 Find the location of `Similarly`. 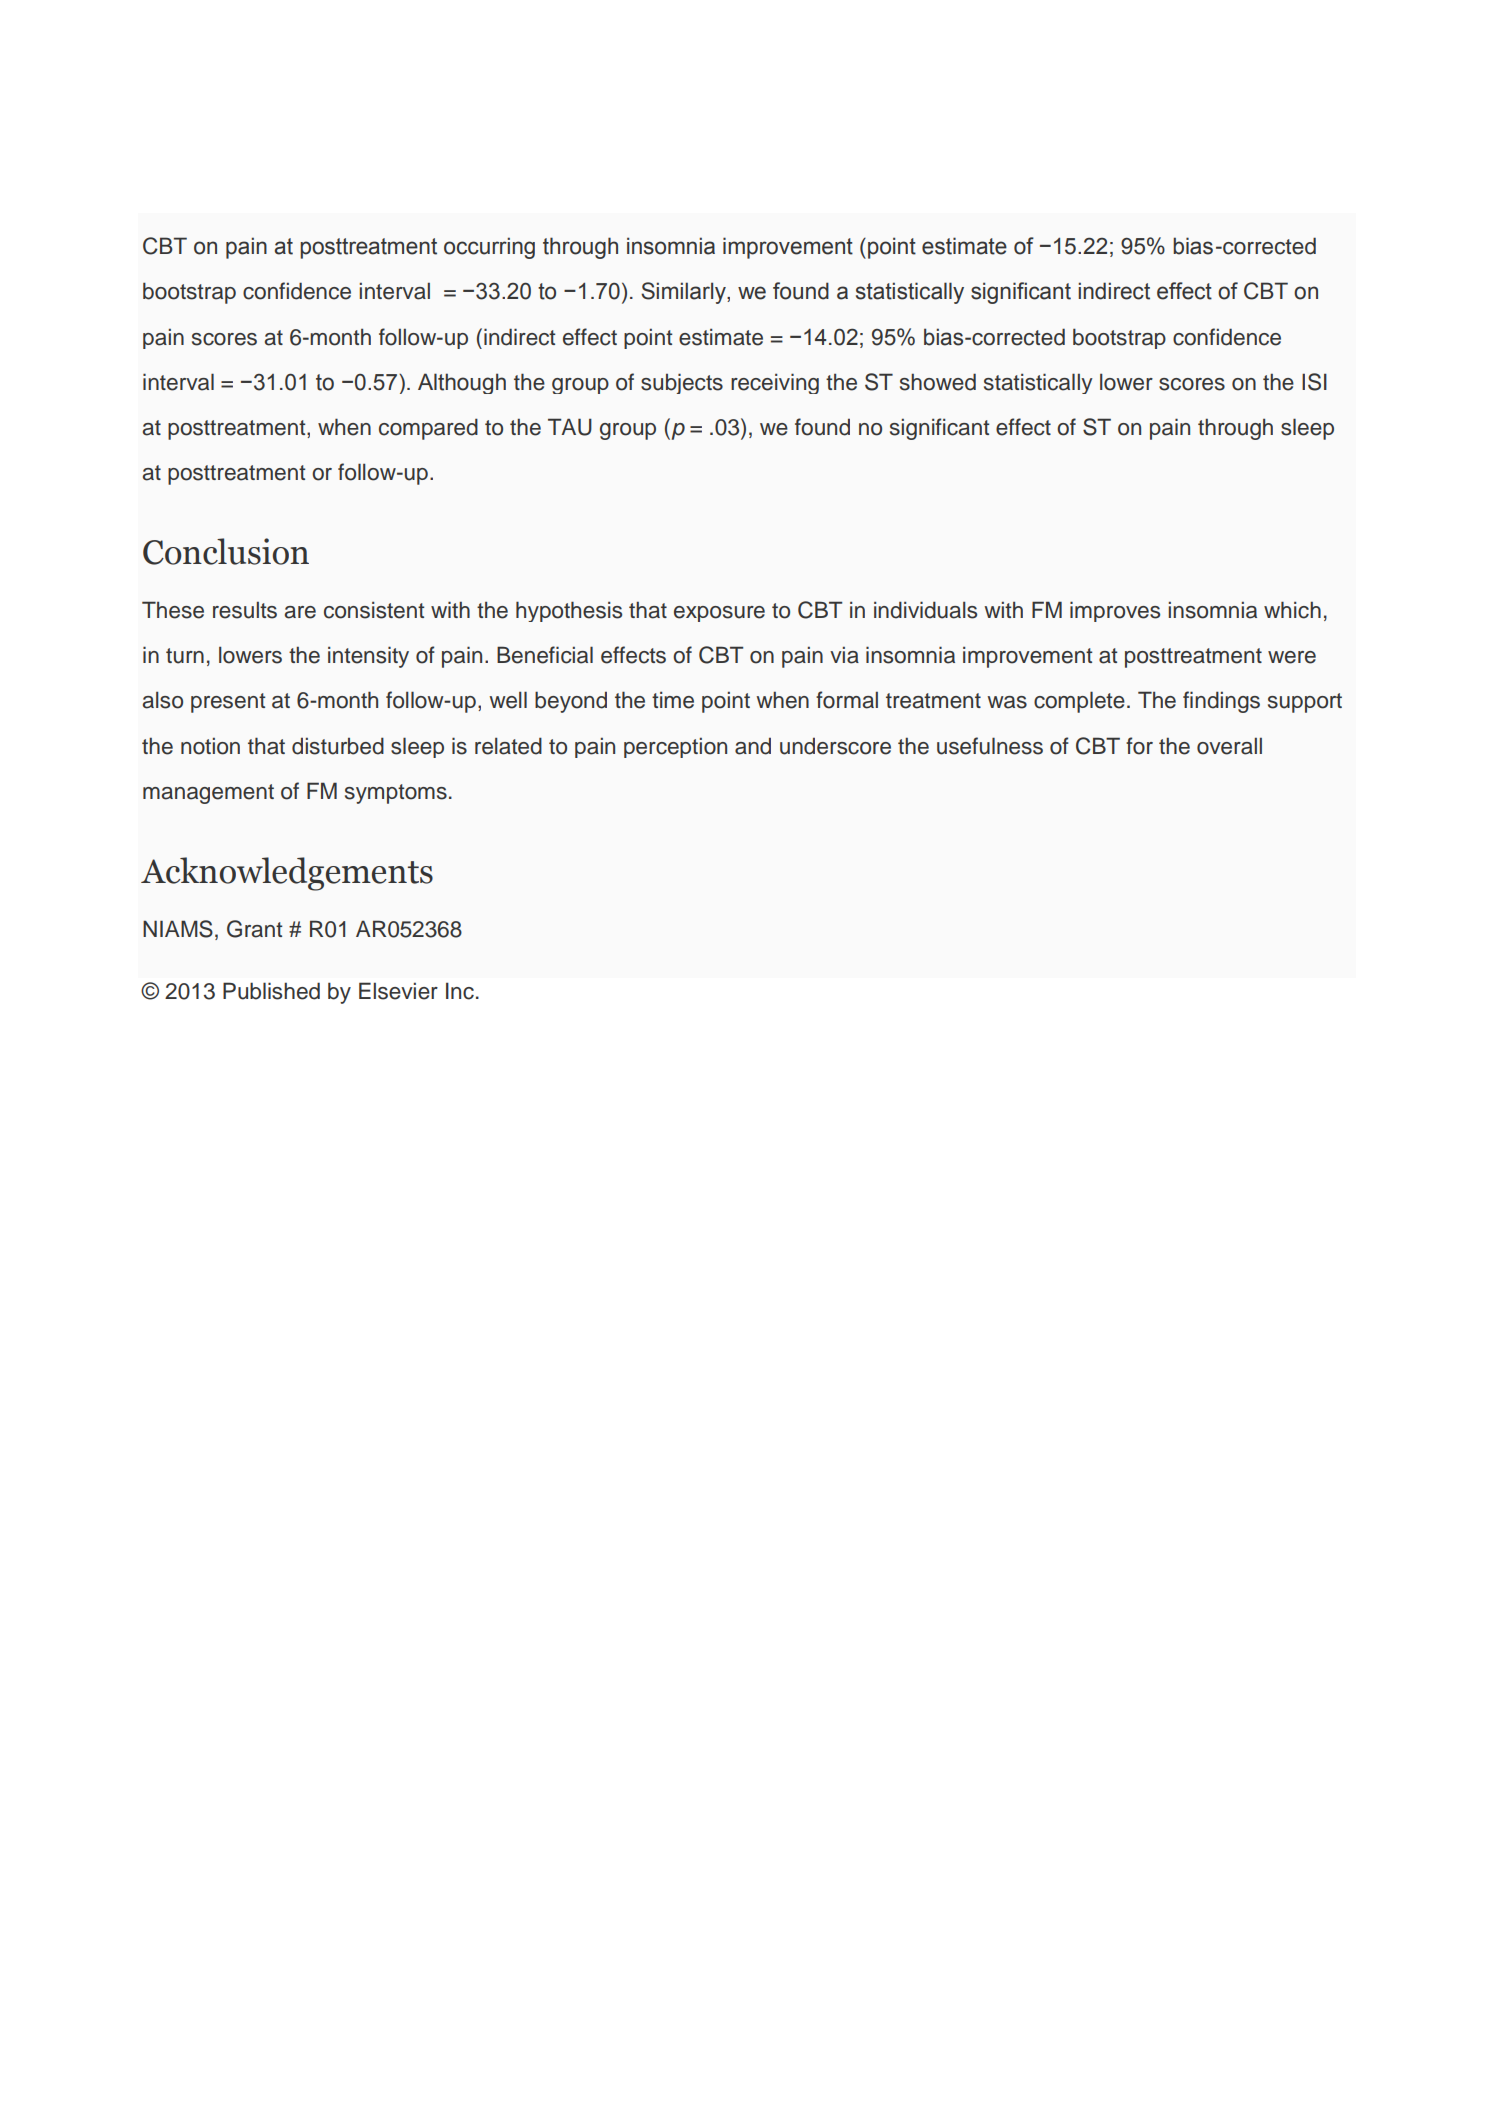

Similarly is located at coordinates (684, 293).
